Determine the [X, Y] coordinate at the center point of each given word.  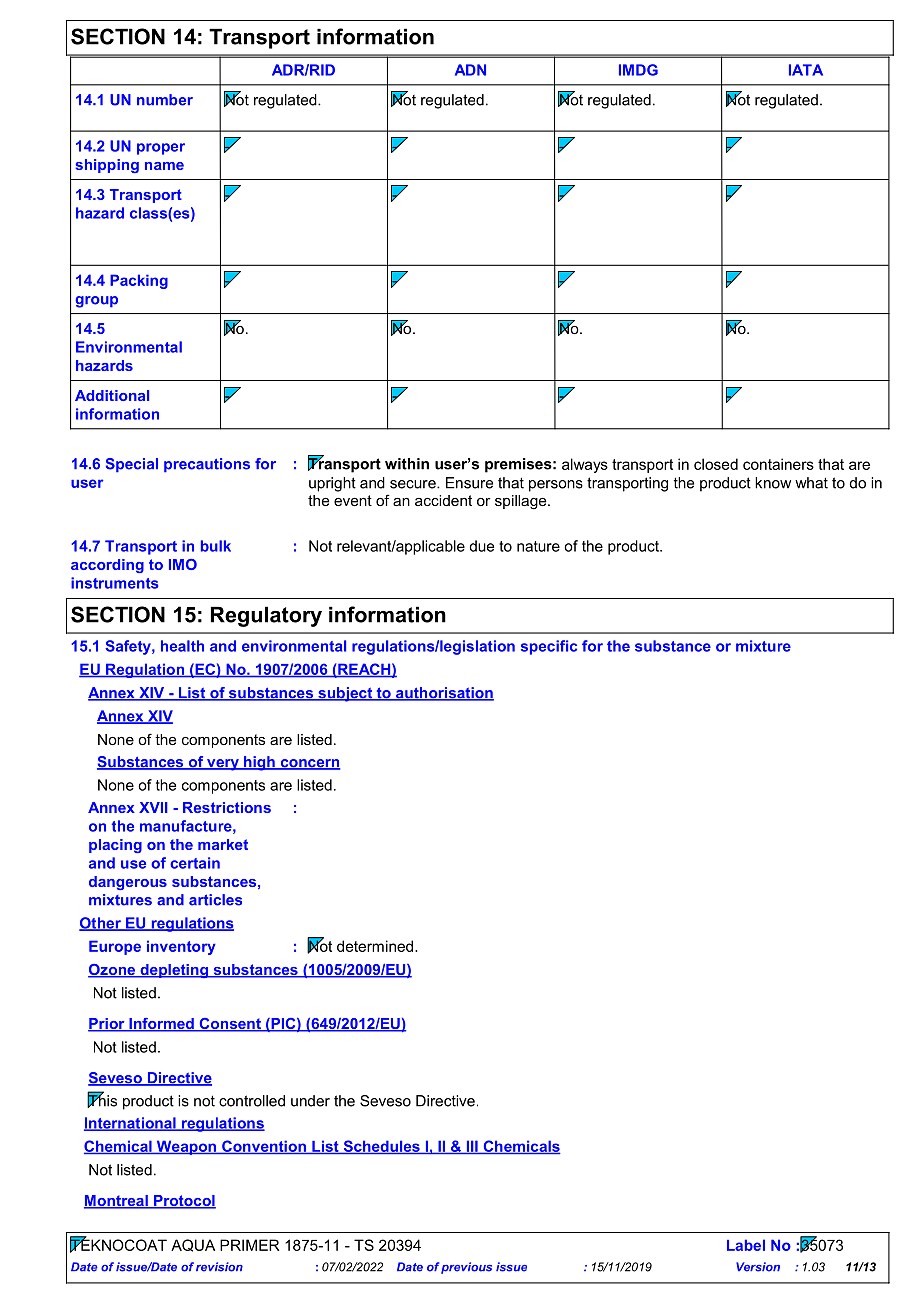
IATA [806, 70]
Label [746, 1245]
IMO [183, 564]
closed [716, 464]
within [407, 464]
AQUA [193, 1245]
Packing [139, 281]
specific [549, 647]
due [481, 546]
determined [376, 946]
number [165, 100]
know [773, 483]
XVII [153, 807]
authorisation [444, 694]
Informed [161, 1025]
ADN [470, 70]
